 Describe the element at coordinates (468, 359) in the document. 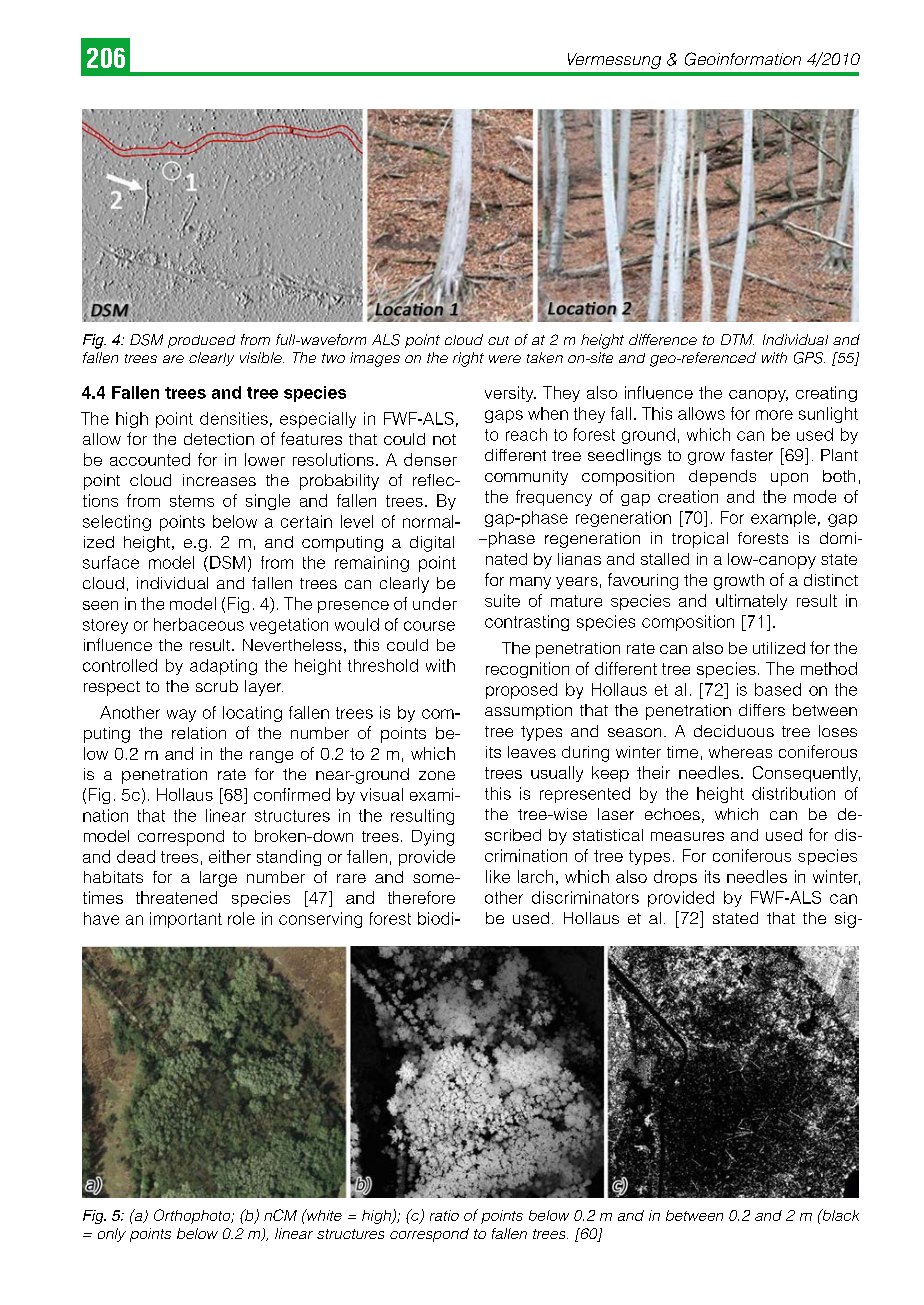

I see `right` at that location.
